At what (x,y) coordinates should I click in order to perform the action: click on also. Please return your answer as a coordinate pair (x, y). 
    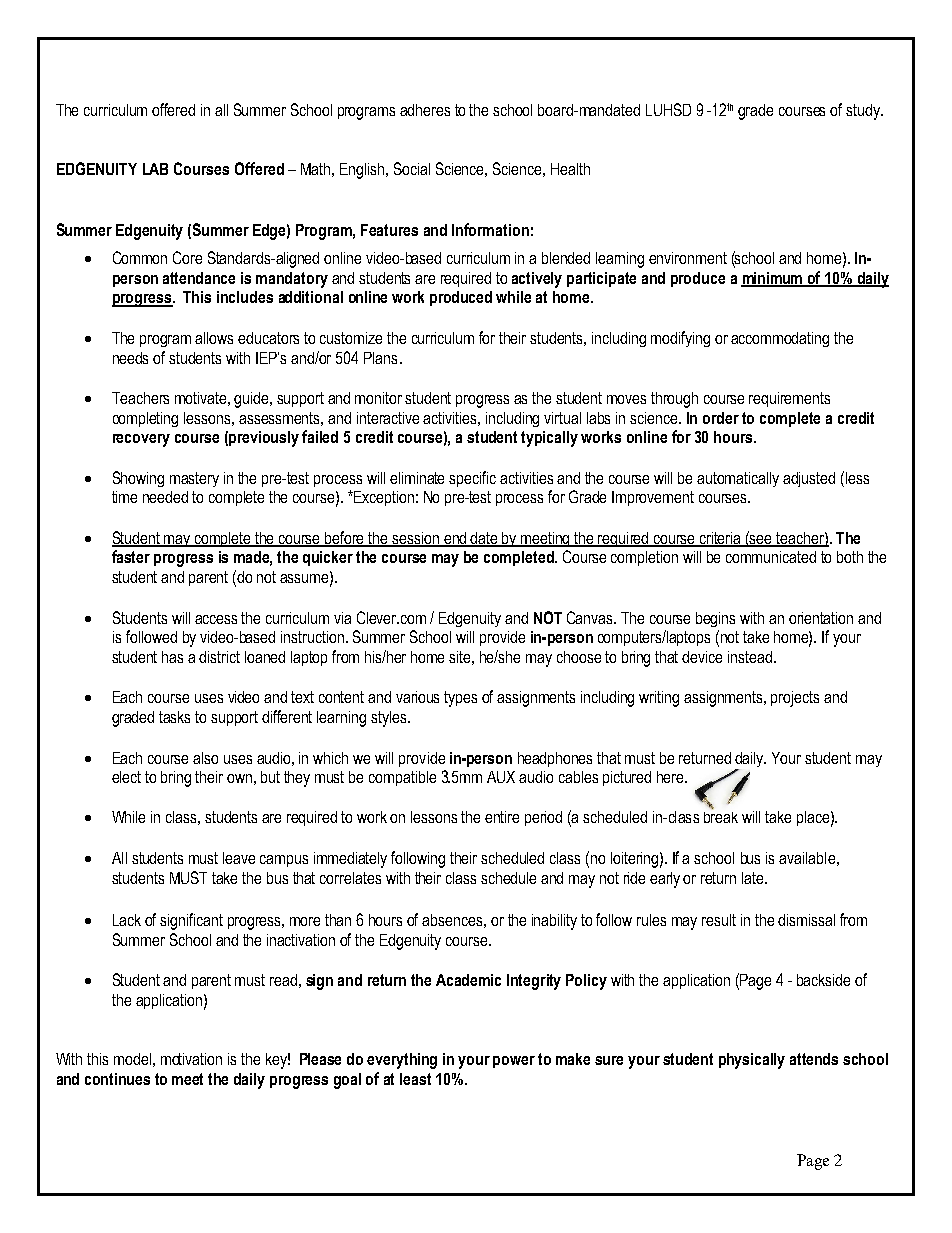
    Looking at the image, I should click on (205, 758).
